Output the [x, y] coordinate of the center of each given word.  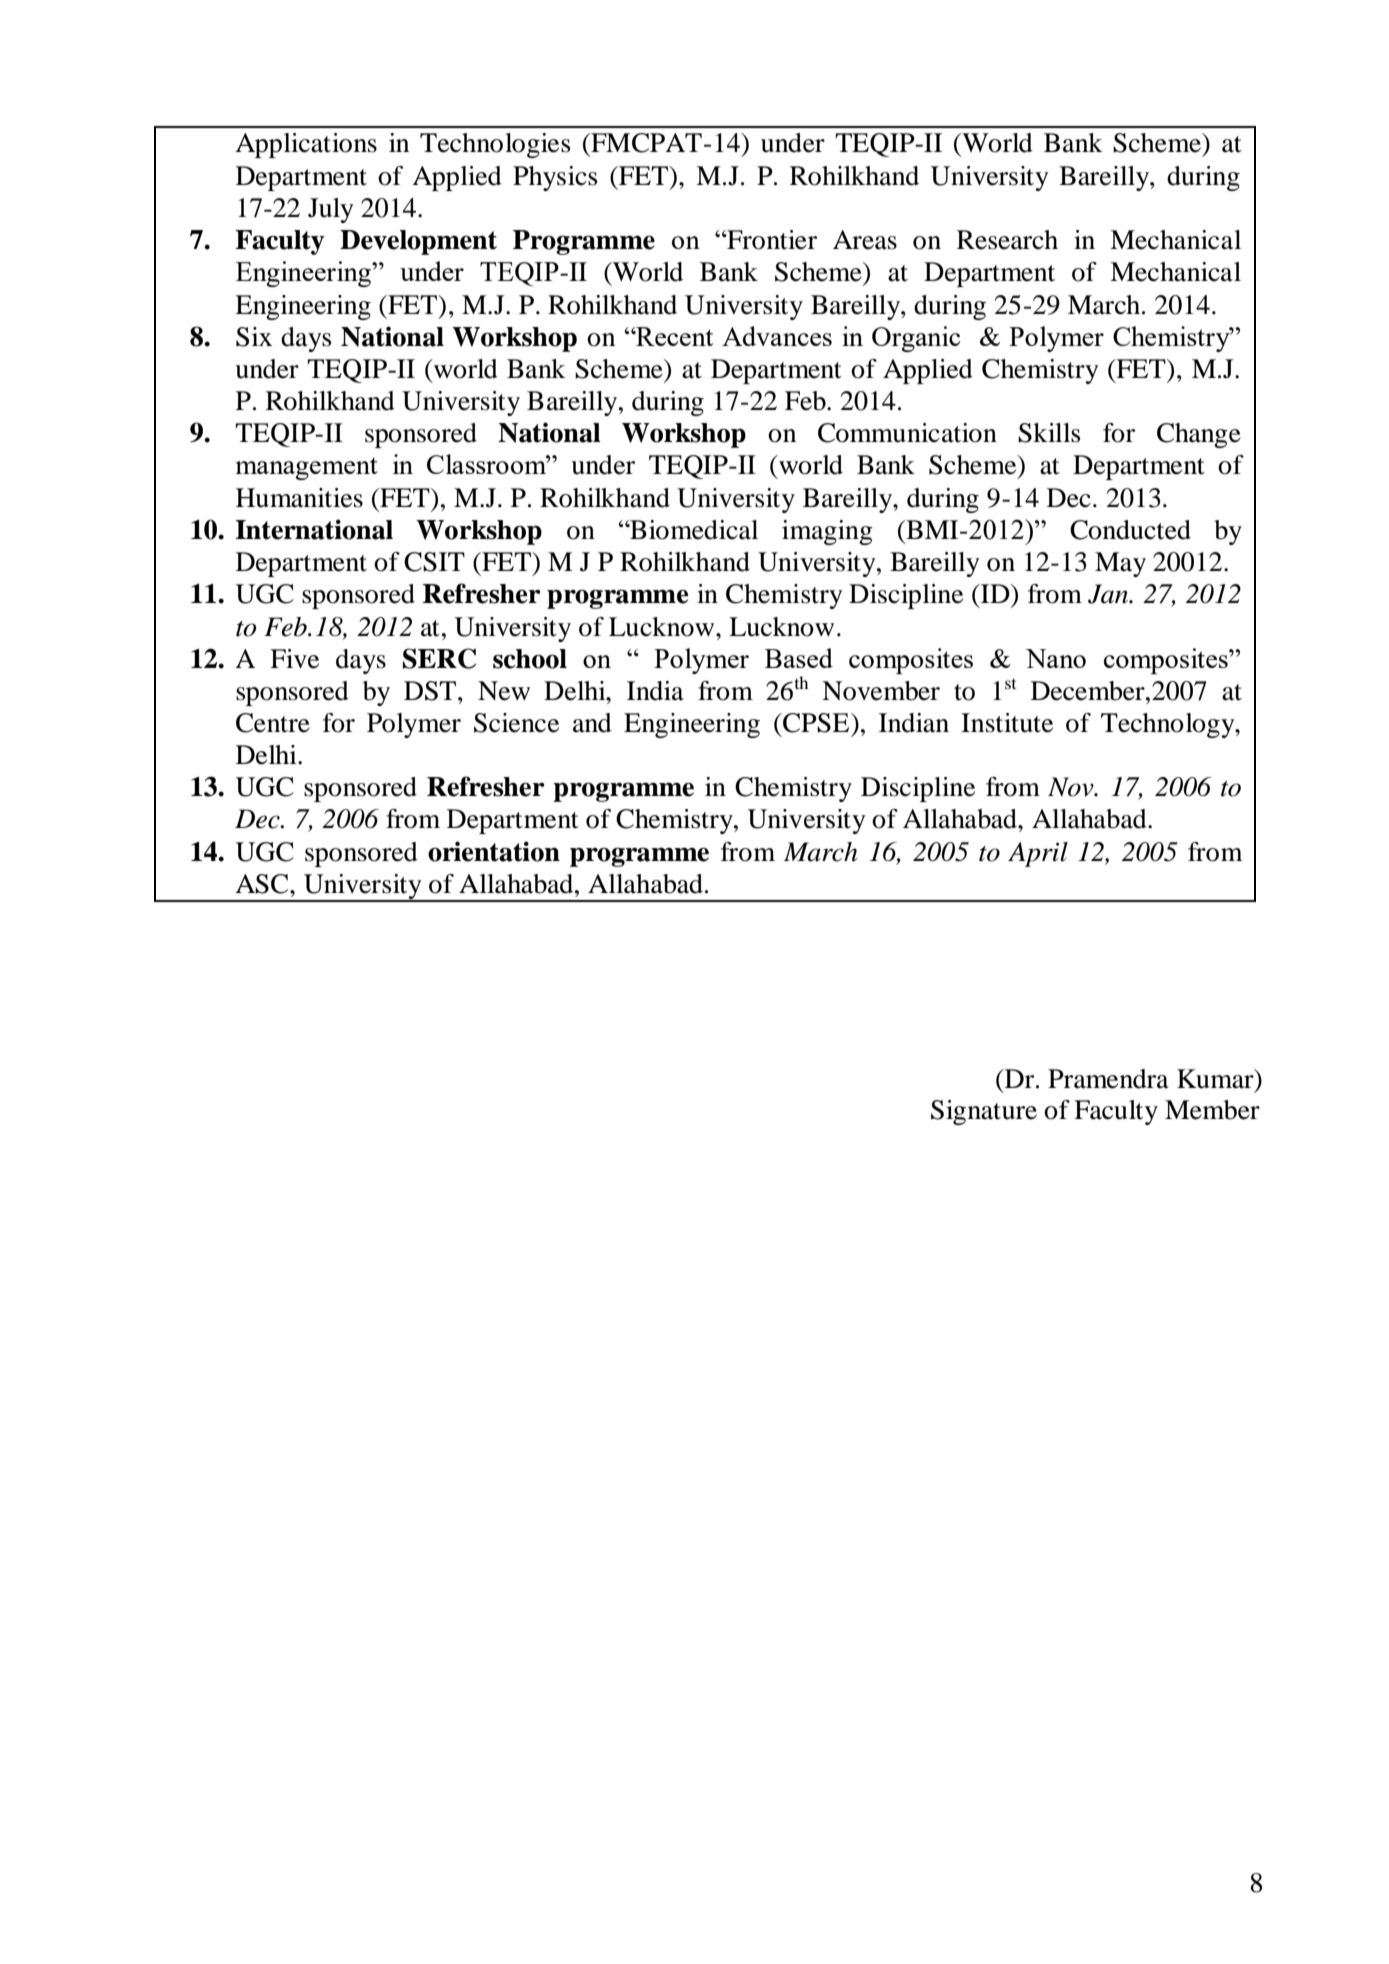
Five [294, 659]
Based [799, 658]
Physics [555, 178]
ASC [263, 884]
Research [1007, 240]
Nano [1056, 658]
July [331, 210]
